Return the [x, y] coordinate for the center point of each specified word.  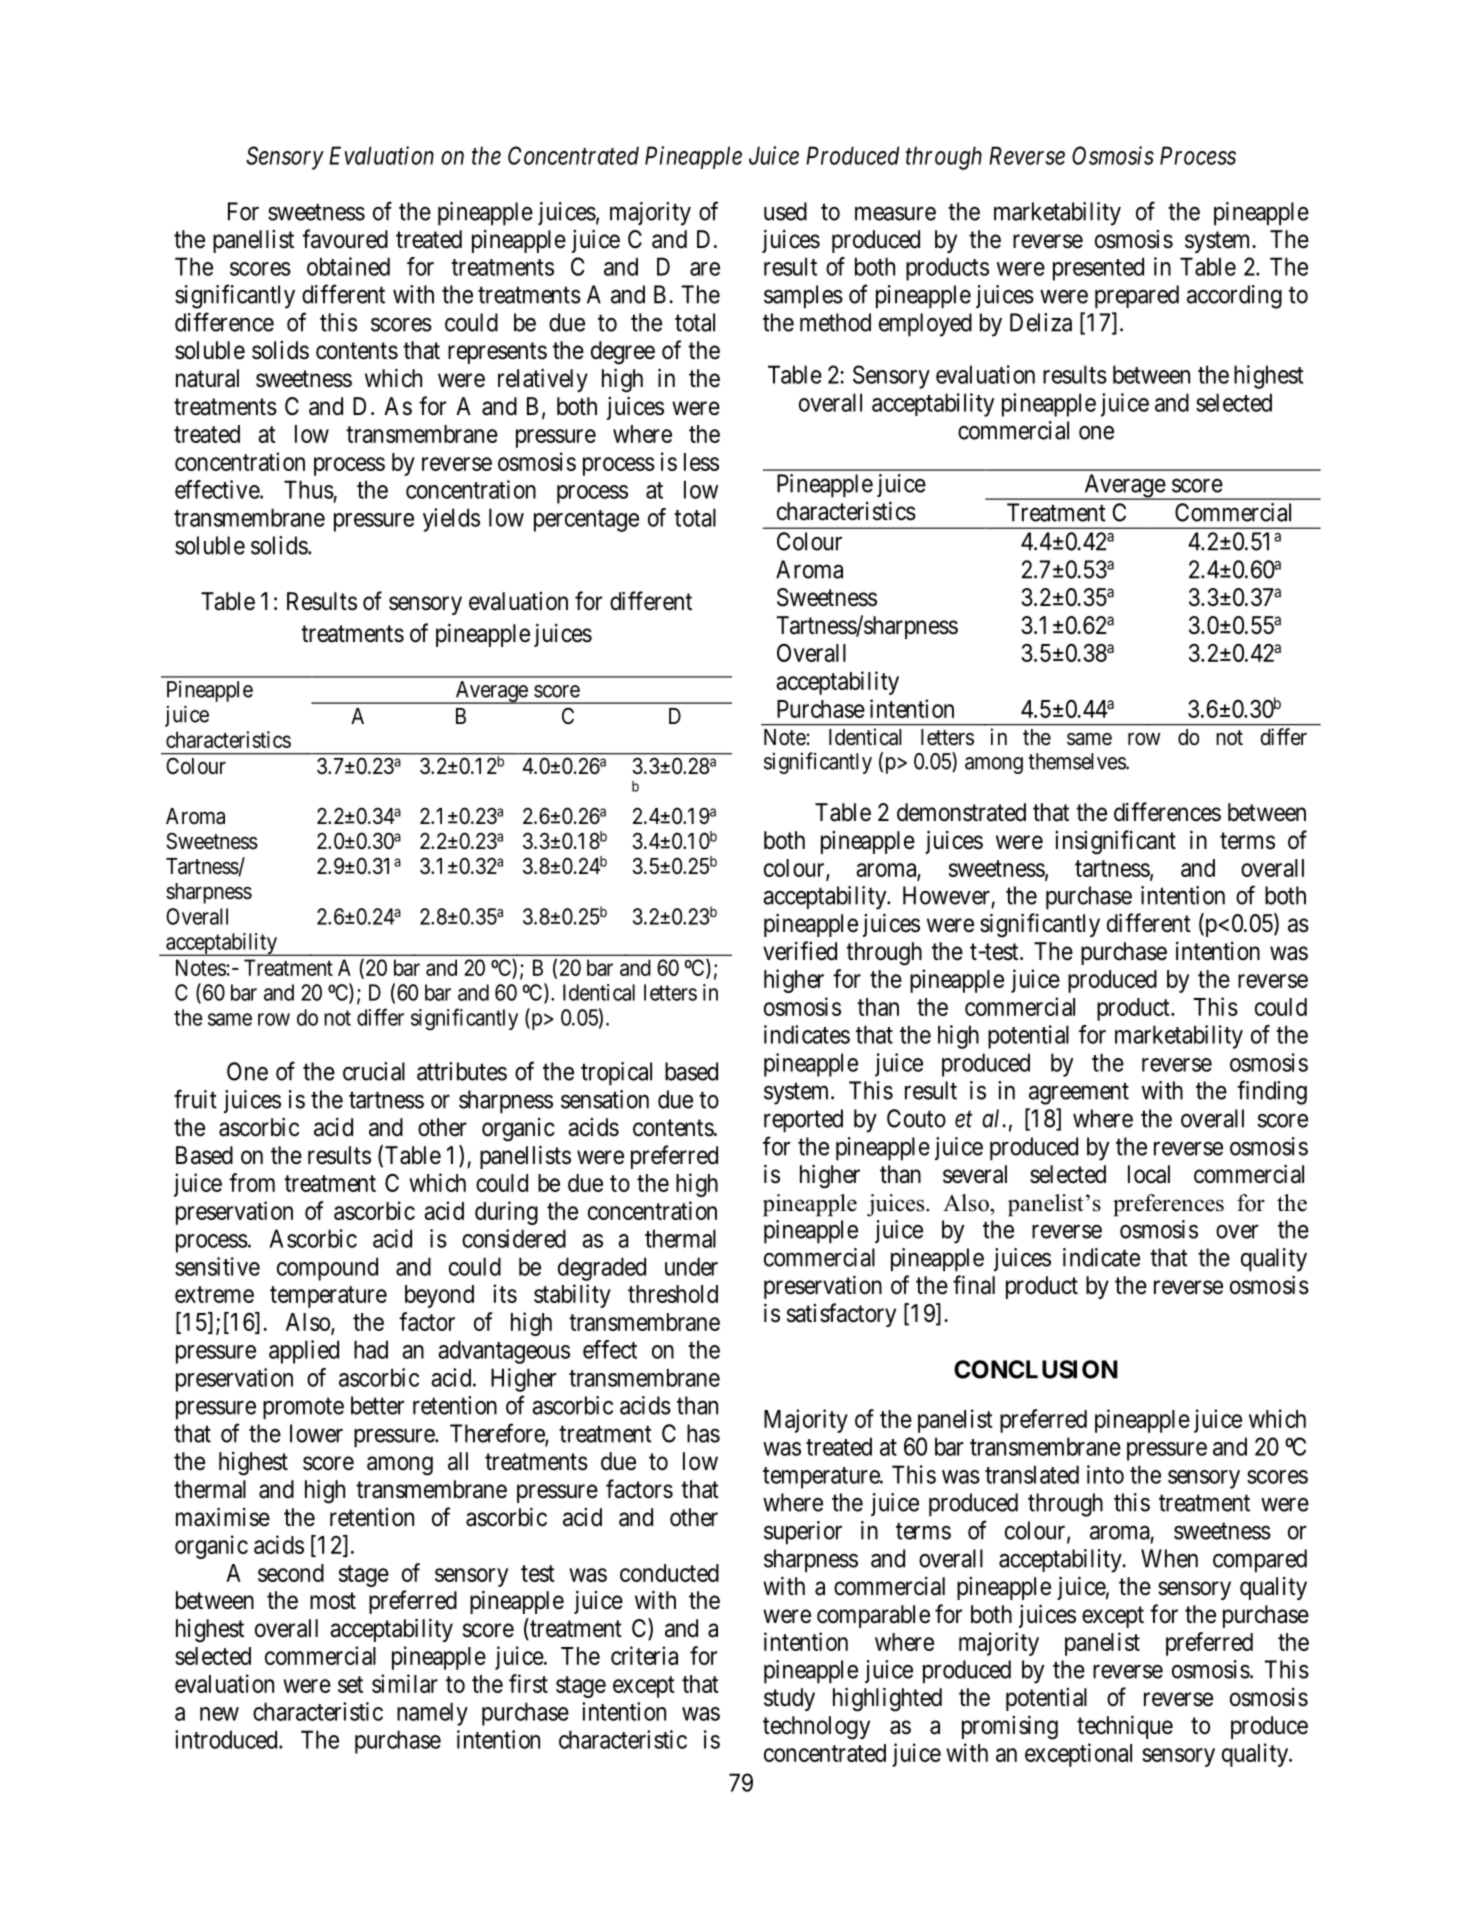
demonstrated [961, 812]
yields [451, 520]
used [785, 211]
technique [1125, 1727]
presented [1098, 269]
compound [327, 1269]
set [350, 1684]
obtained [348, 266]
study [789, 1699]
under [691, 1266]
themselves [1077, 761]
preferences [1168, 1205]
